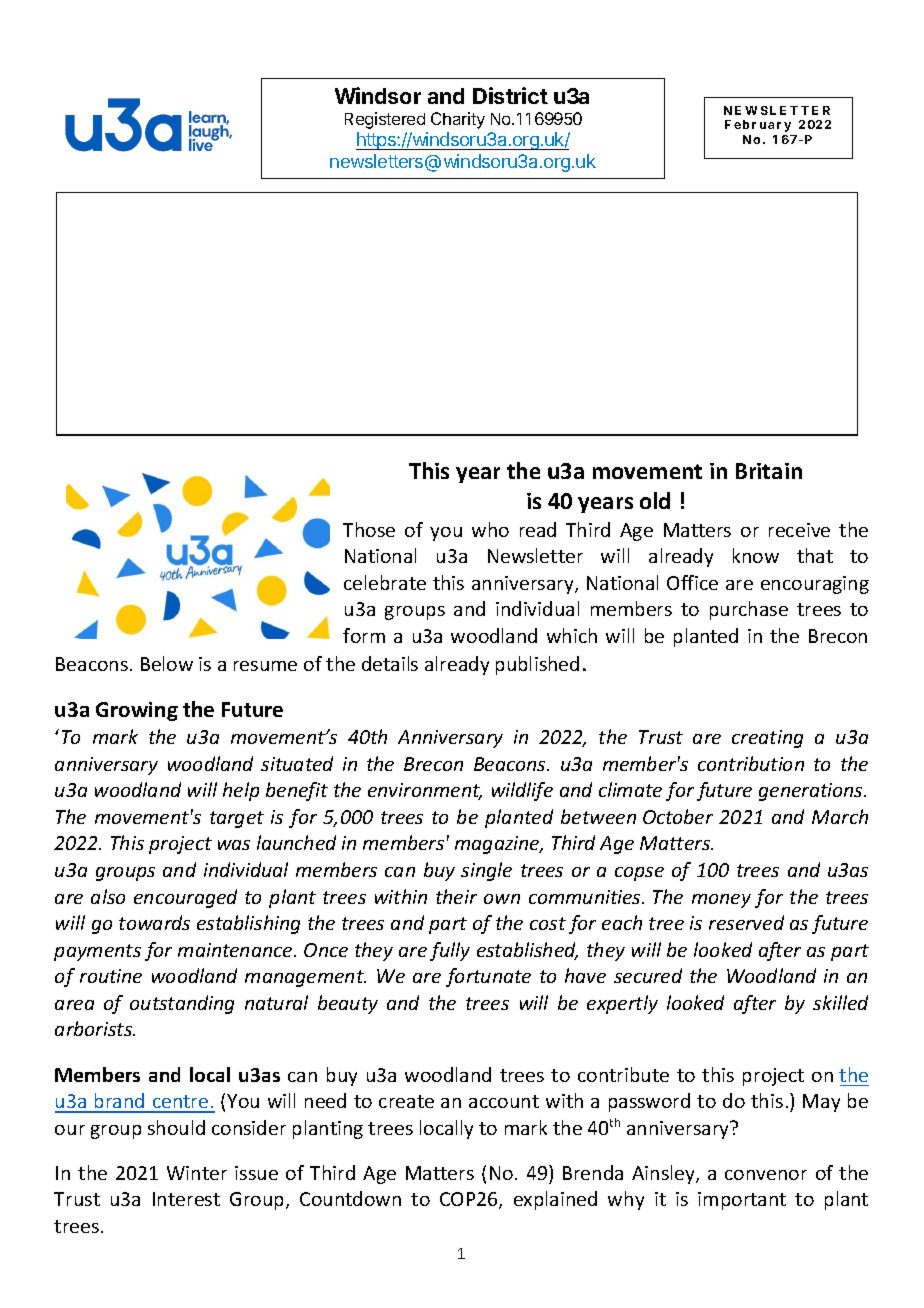  What do you see at coordinates (769, 471) in the image?
I see `Britain` at bounding box center [769, 471].
